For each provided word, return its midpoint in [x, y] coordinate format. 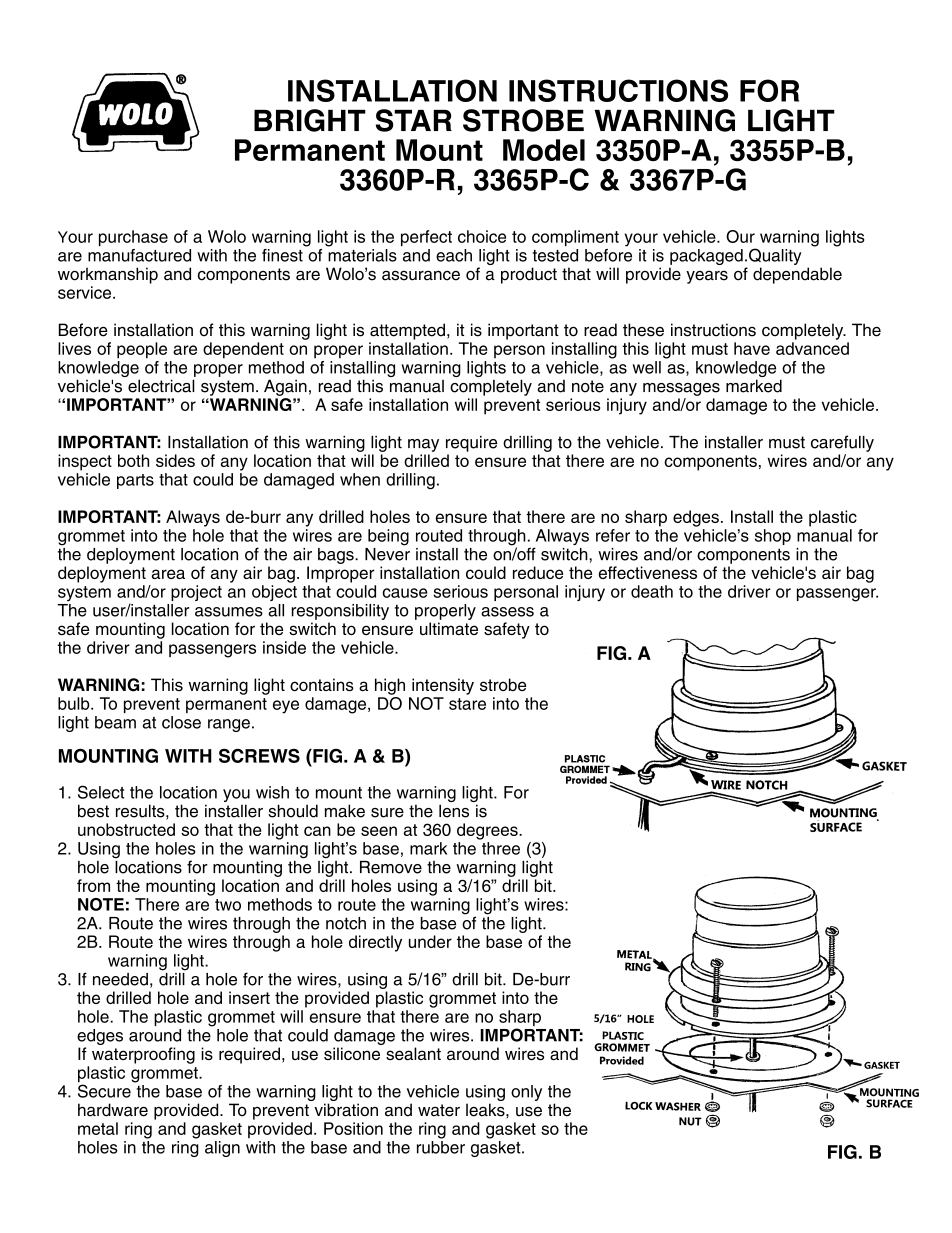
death [652, 591]
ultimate [449, 628]
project [196, 593]
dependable [797, 275]
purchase [133, 238]
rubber [441, 1147]
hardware [113, 1110]
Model [544, 150]
